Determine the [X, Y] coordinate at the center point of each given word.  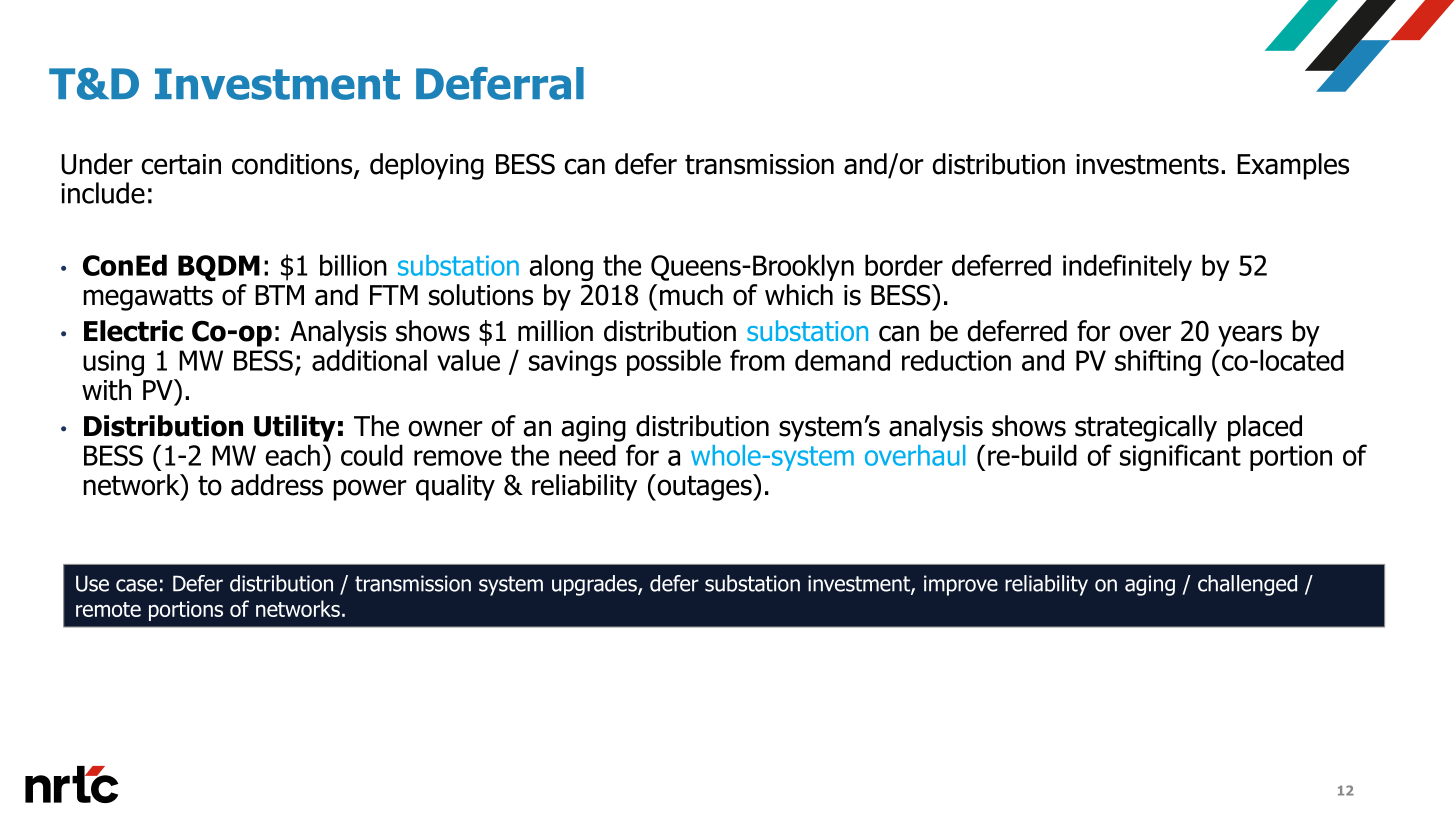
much [691, 295]
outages [704, 487]
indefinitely [1127, 267]
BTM [279, 295]
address [277, 485]
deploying [427, 166]
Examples [1293, 166]
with [106, 390]
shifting [1158, 363]
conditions [293, 165]
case [136, 585]
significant [1180, 457]
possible [674, 362]
